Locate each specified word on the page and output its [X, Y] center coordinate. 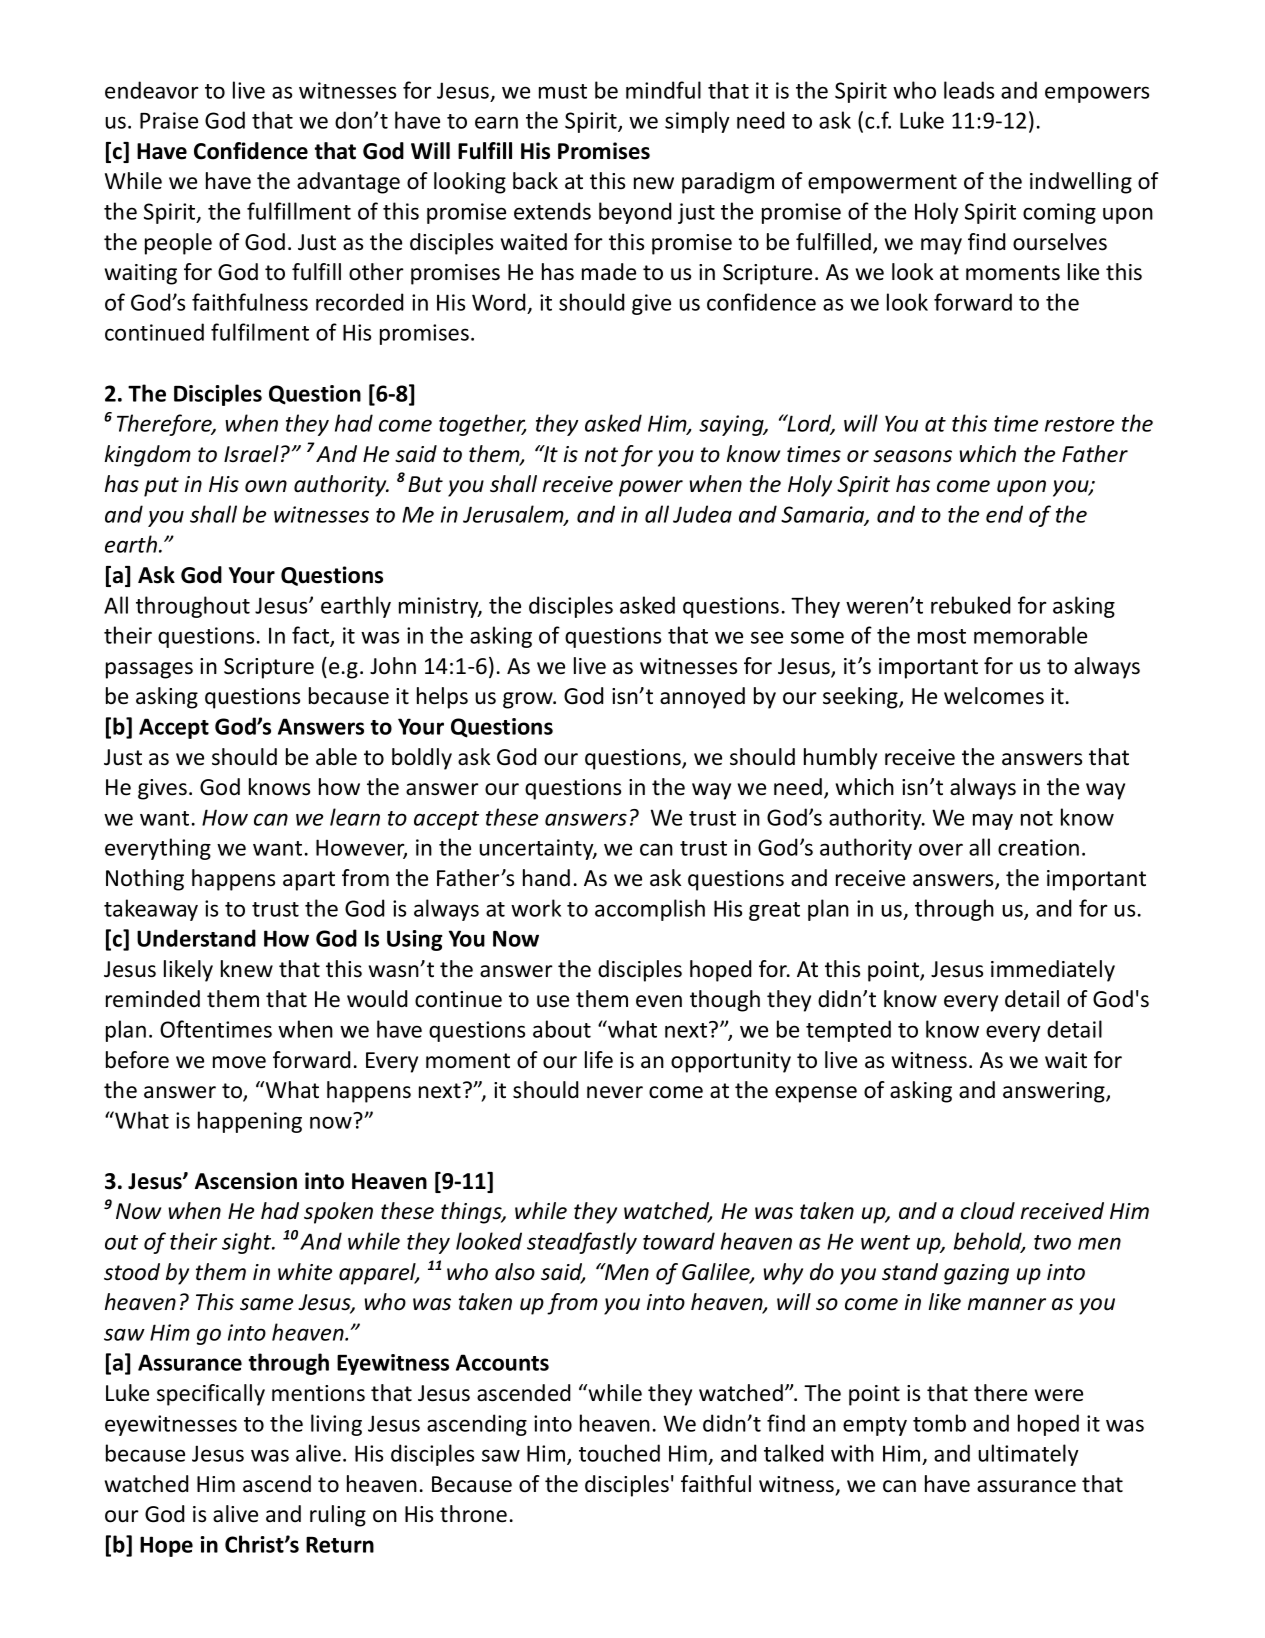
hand [546, 878]
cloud [988, 1211]
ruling [338, 1516]
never [615, 1092]
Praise [169, 120]
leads [969, 90]
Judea [702, 514]
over [941, 849]
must [563, 91]
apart [309, 881]
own [266, 486]
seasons [912, 456]
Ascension [246, 1181]
